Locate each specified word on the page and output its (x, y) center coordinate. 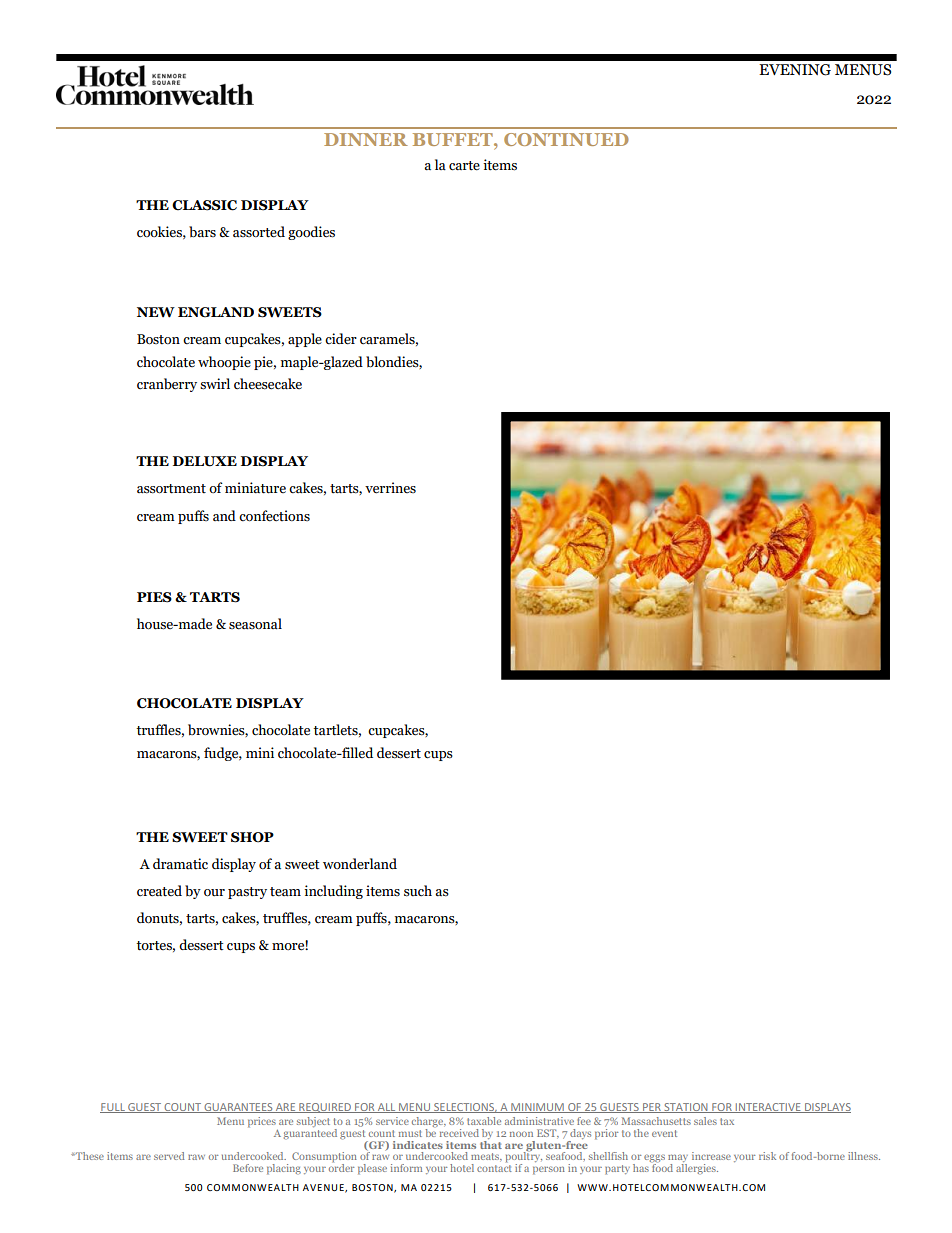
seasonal (255, 624)
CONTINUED (566, 139)
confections (274, 516)
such (418, 891)
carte (464, 166)
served (169, 1156)
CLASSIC (204, 205)
